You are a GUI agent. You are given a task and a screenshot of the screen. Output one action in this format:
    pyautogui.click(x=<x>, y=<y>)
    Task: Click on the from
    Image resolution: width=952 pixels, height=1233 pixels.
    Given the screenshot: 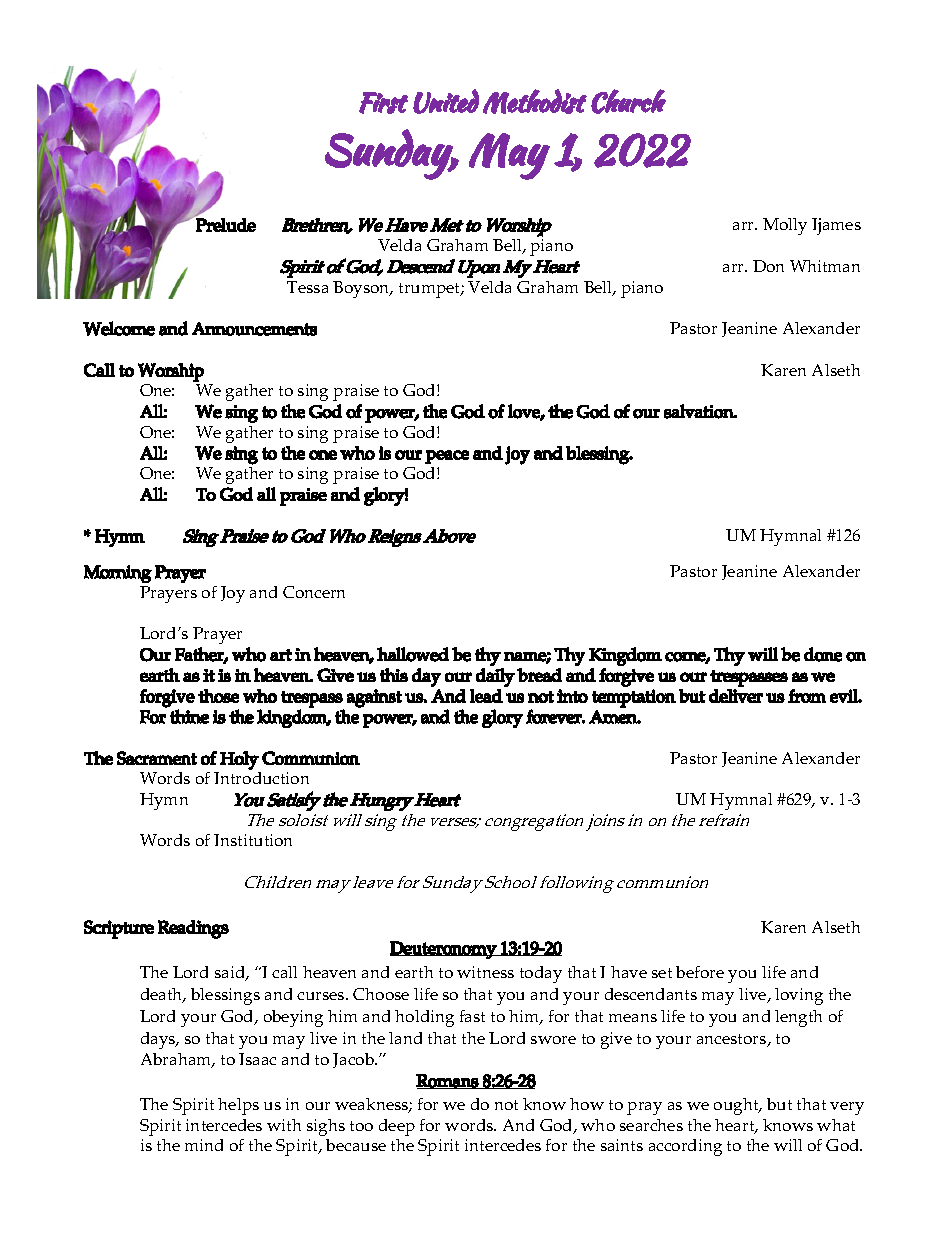 What is the action you would take?
    pyautogui.click(x=807, y=696)
